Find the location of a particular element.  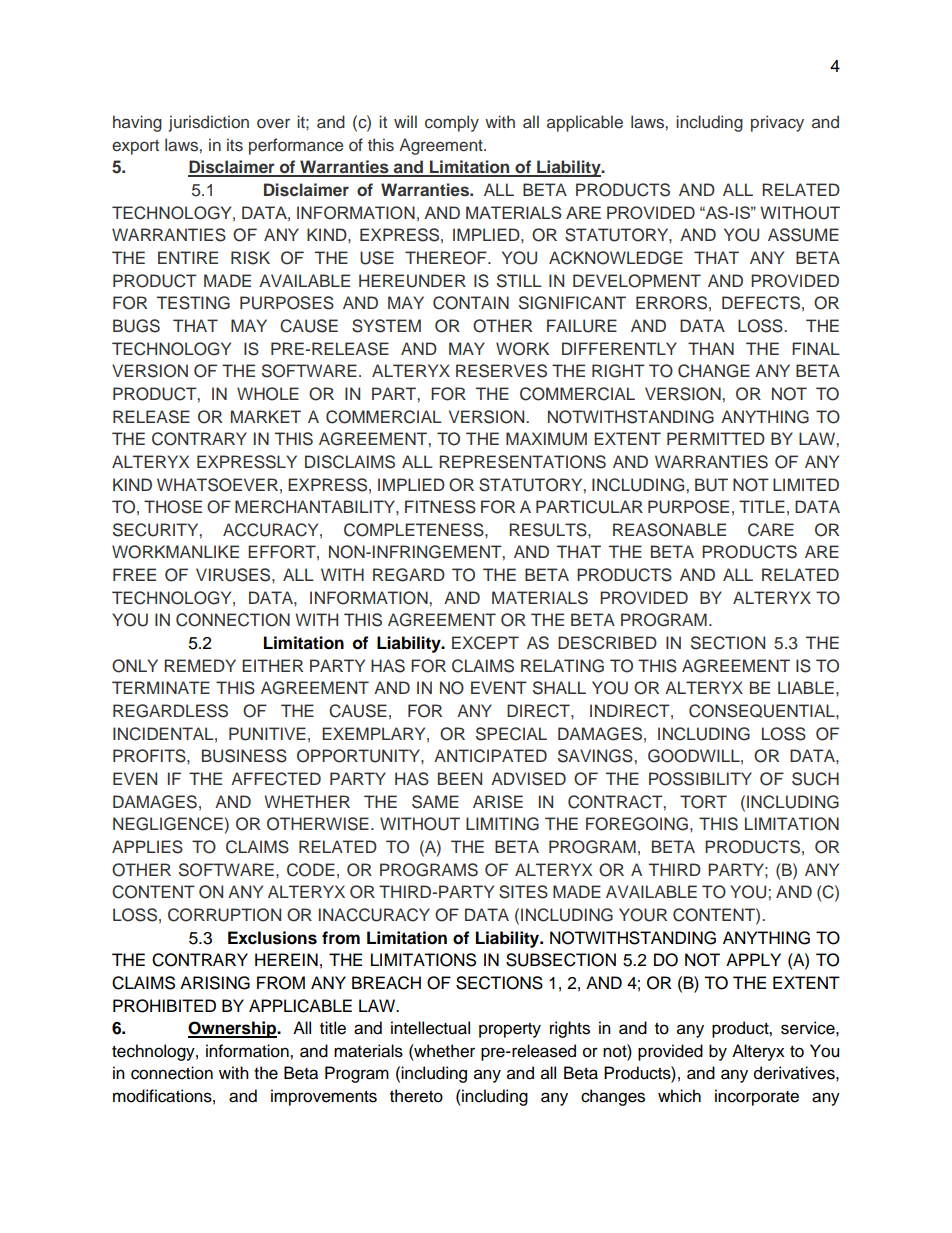

REPRESENTATIONS is located at coordinates (522, 462).
